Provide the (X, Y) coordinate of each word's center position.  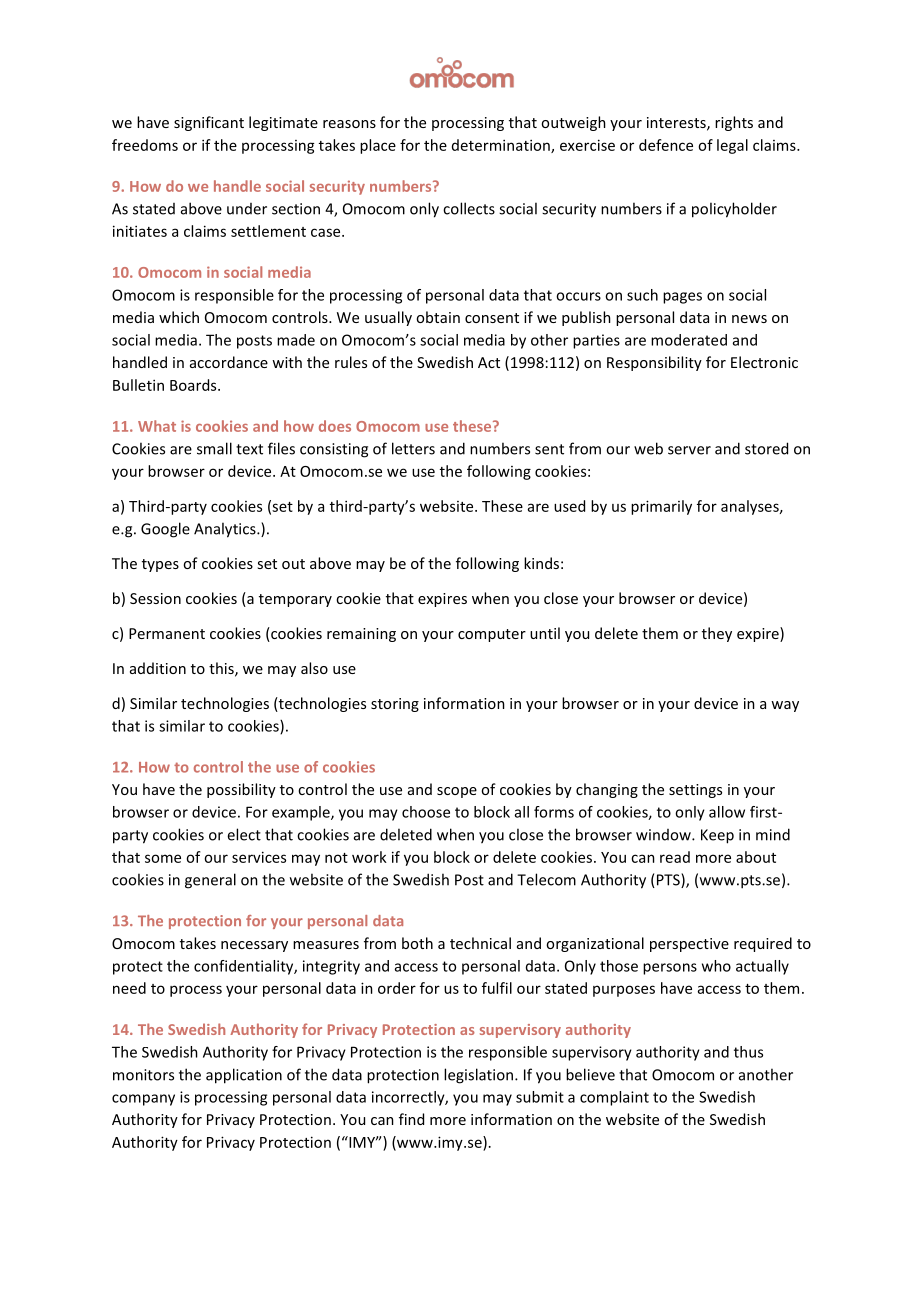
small (214, 448)
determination (502, 146)
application (244, 1076)
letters (413, 448)
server (689, 450)
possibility (241, 790)
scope (457, 792)
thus (748, 1052)
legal (732, 146)
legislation (480, 1076)
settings (695, 791)
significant (209, 123)
